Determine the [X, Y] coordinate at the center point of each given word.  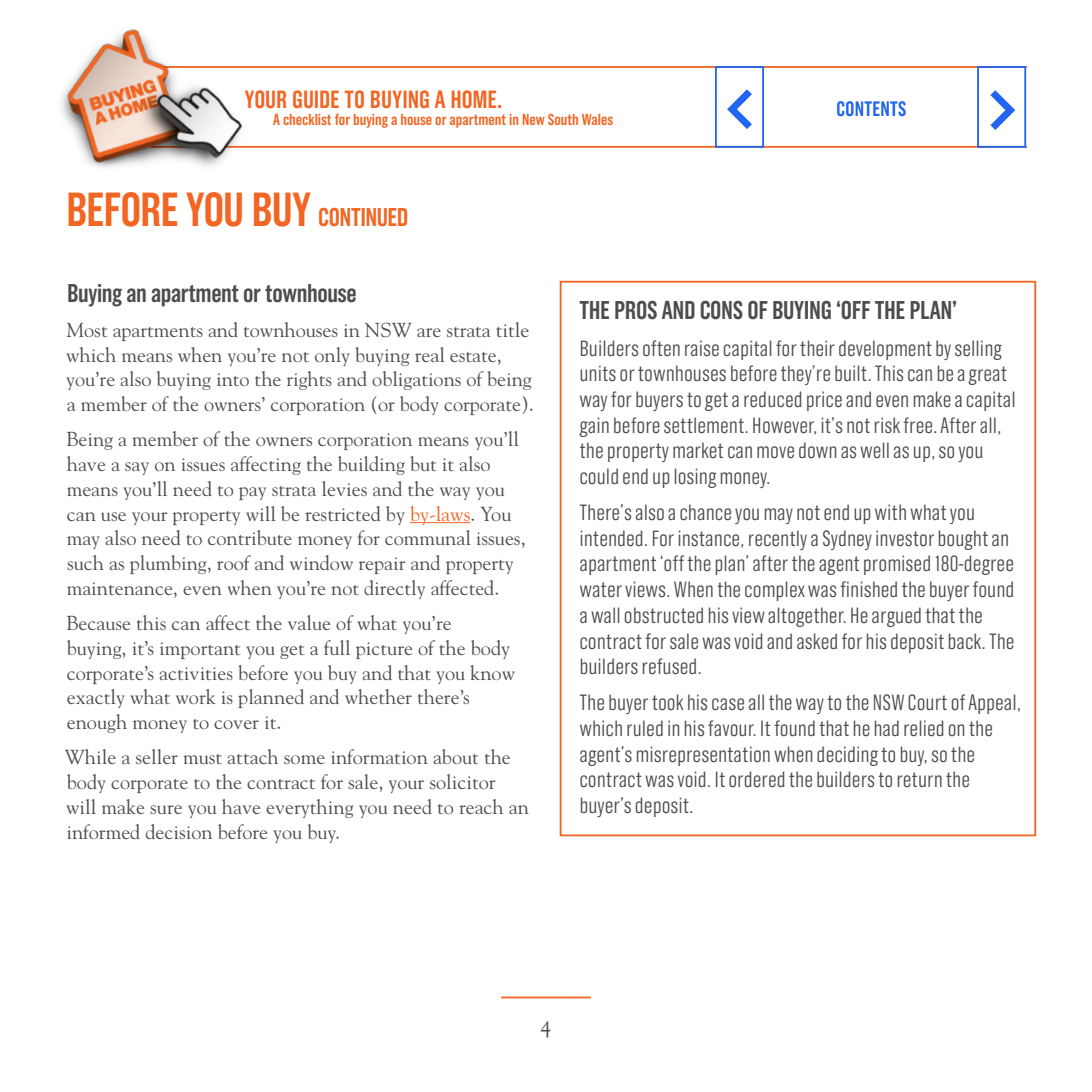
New [534, 119]
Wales [597, 119]
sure [166, 809]
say [137, 468]
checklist [307, 119]
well [874, 450]
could [599, 476]
